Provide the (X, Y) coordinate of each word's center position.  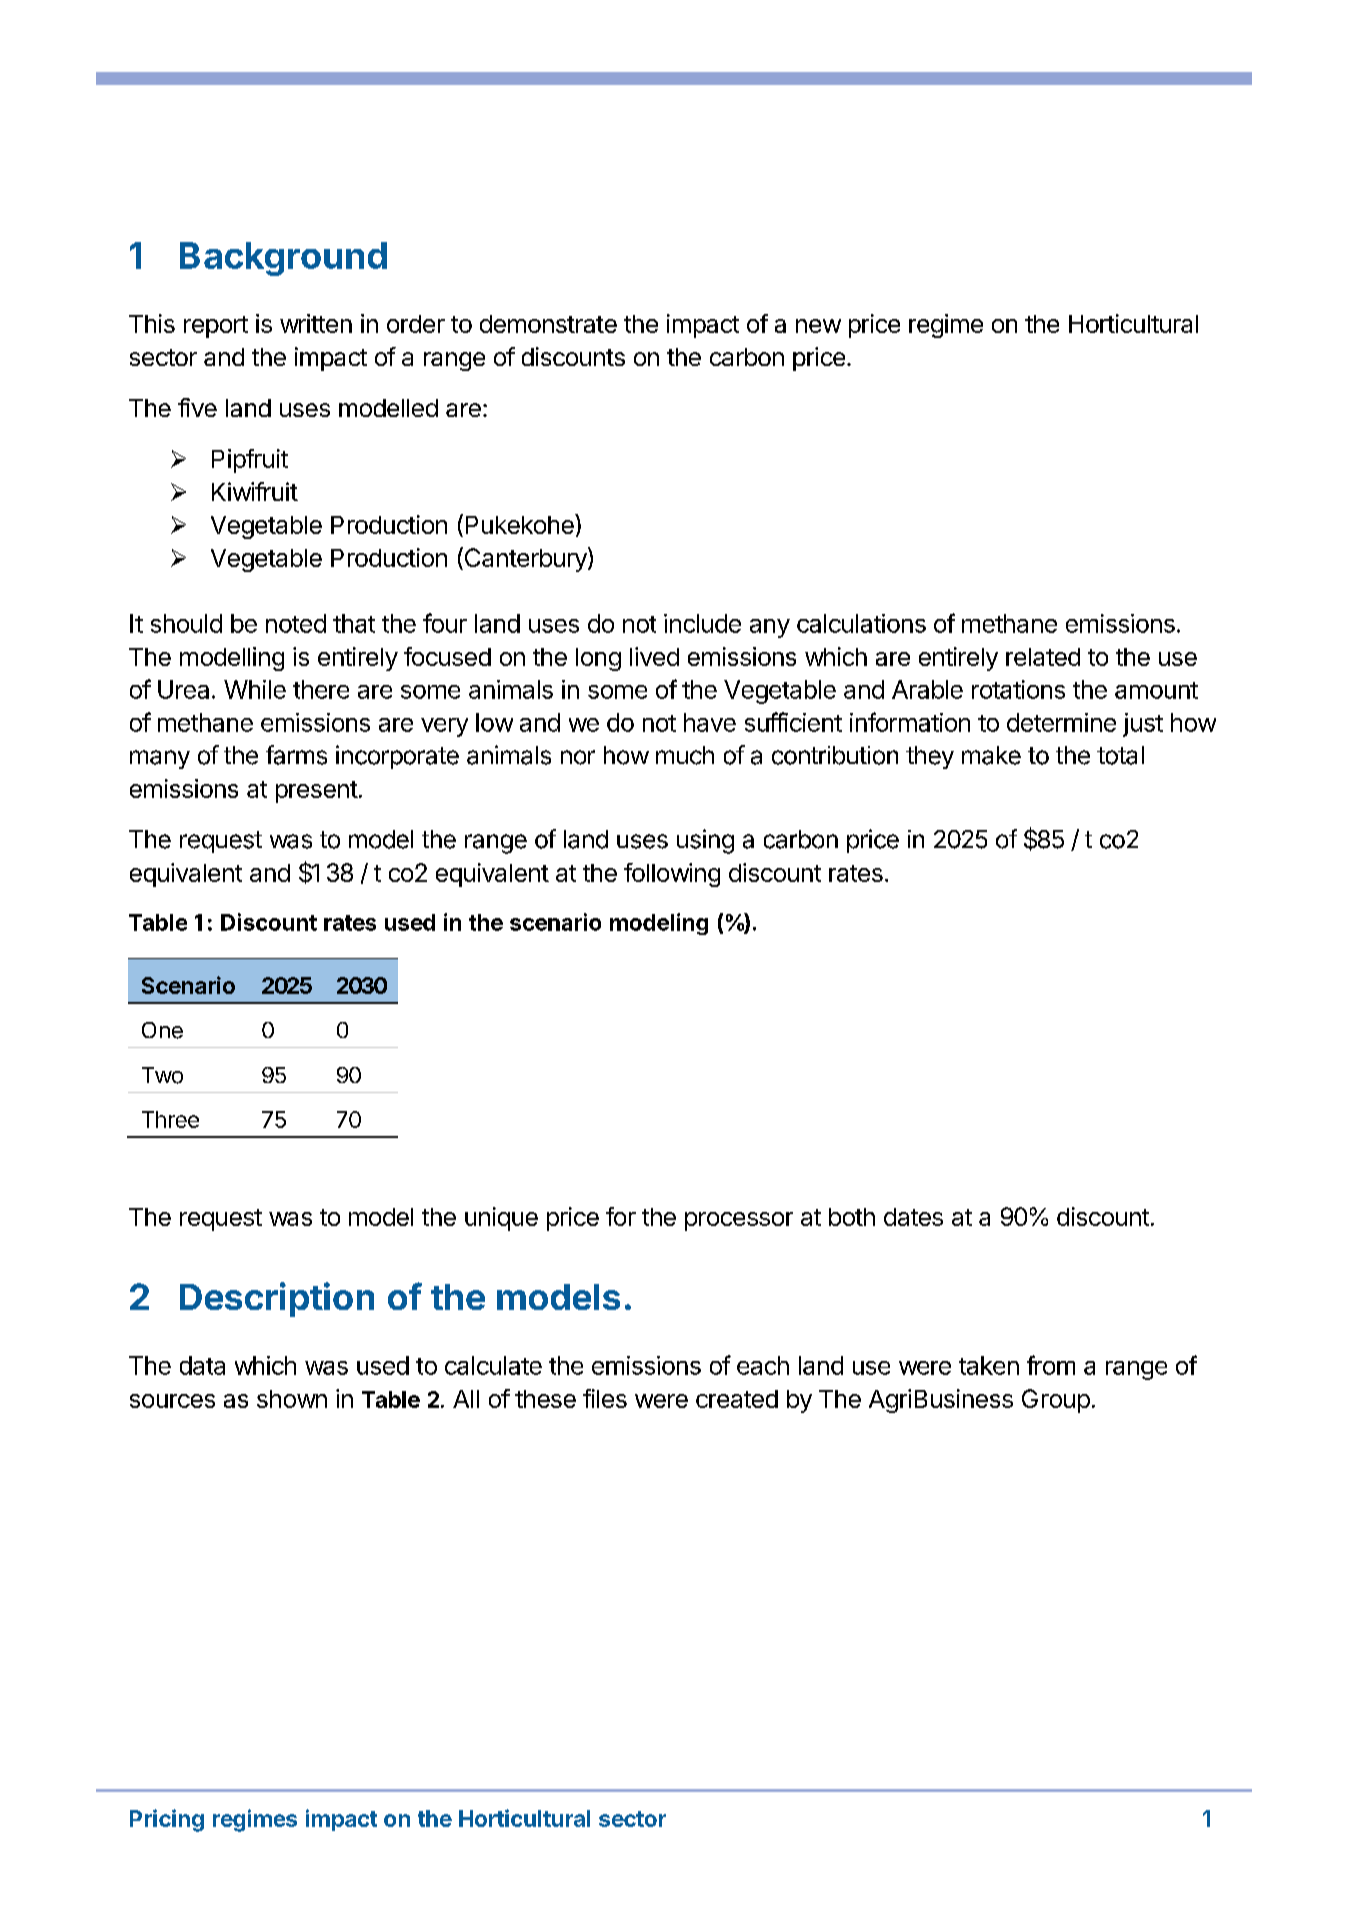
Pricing (167, 1820)
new (818, 326)
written (316, 323)
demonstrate (548, 324)
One (162, 1030)
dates (913, 1217)
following (672, 875)
